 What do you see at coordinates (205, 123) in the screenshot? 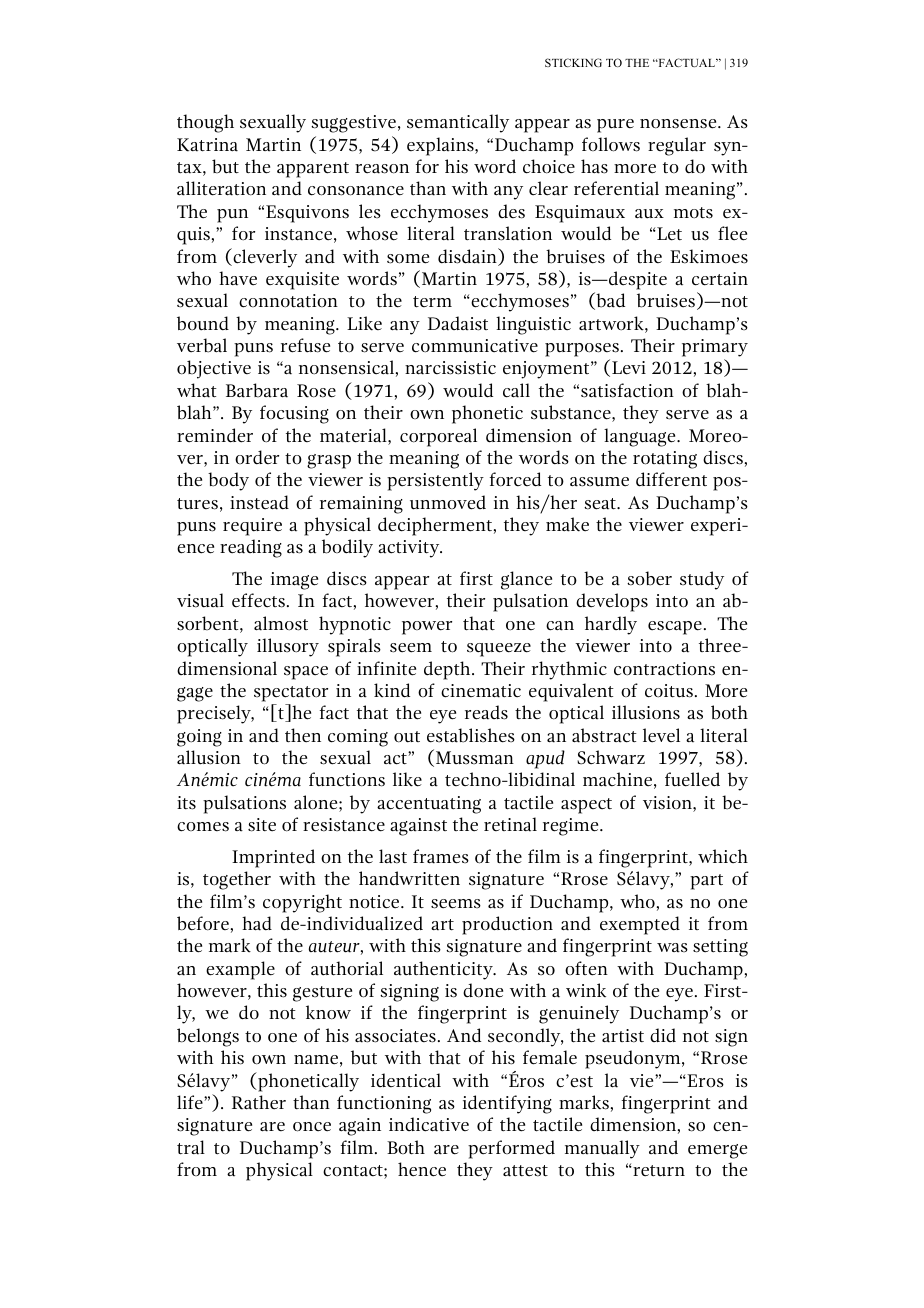
I see `though` at bounding box center [205, 123].
